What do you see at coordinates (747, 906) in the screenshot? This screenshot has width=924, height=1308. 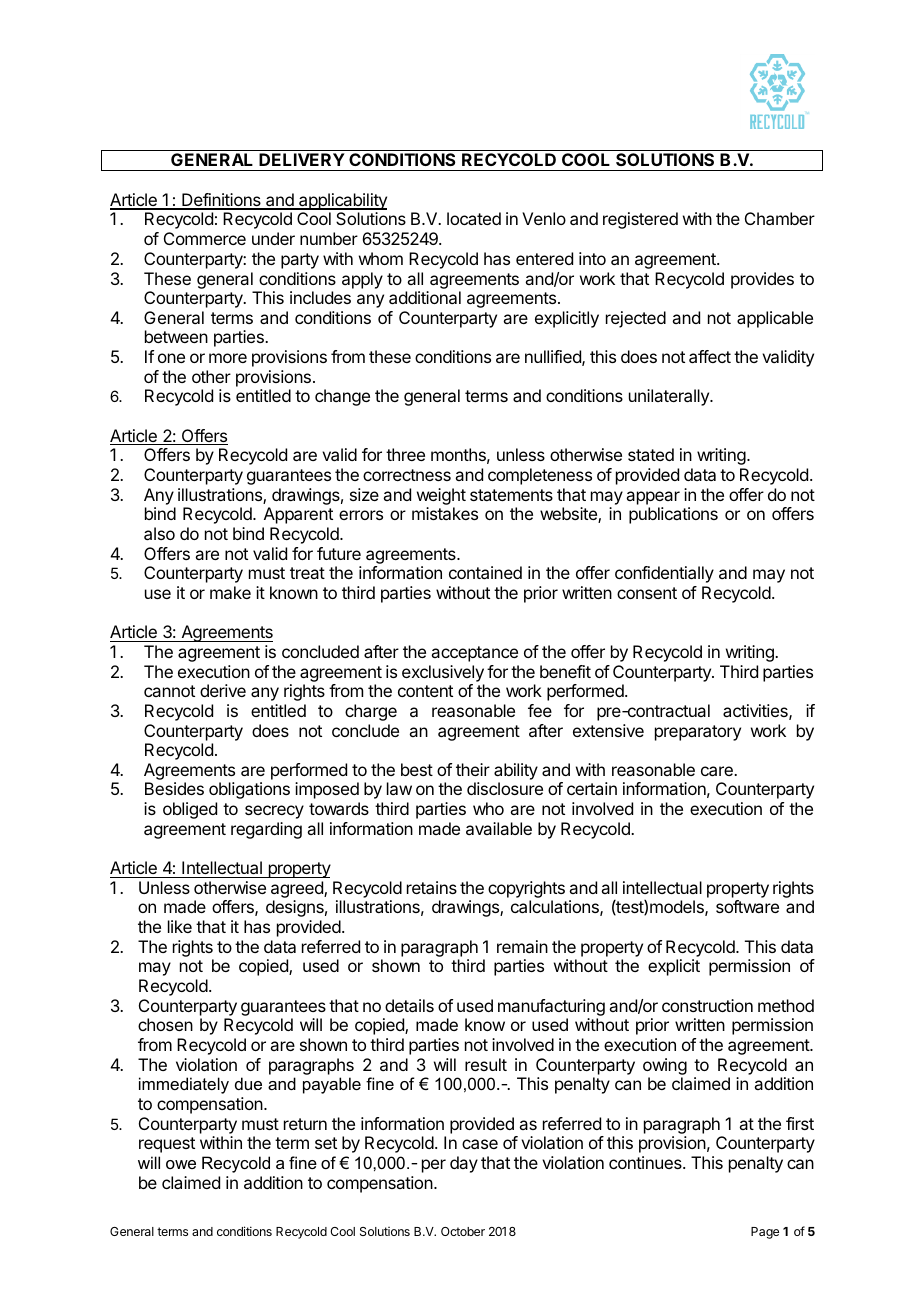 I see `software` at bounding box center [747, 906].
